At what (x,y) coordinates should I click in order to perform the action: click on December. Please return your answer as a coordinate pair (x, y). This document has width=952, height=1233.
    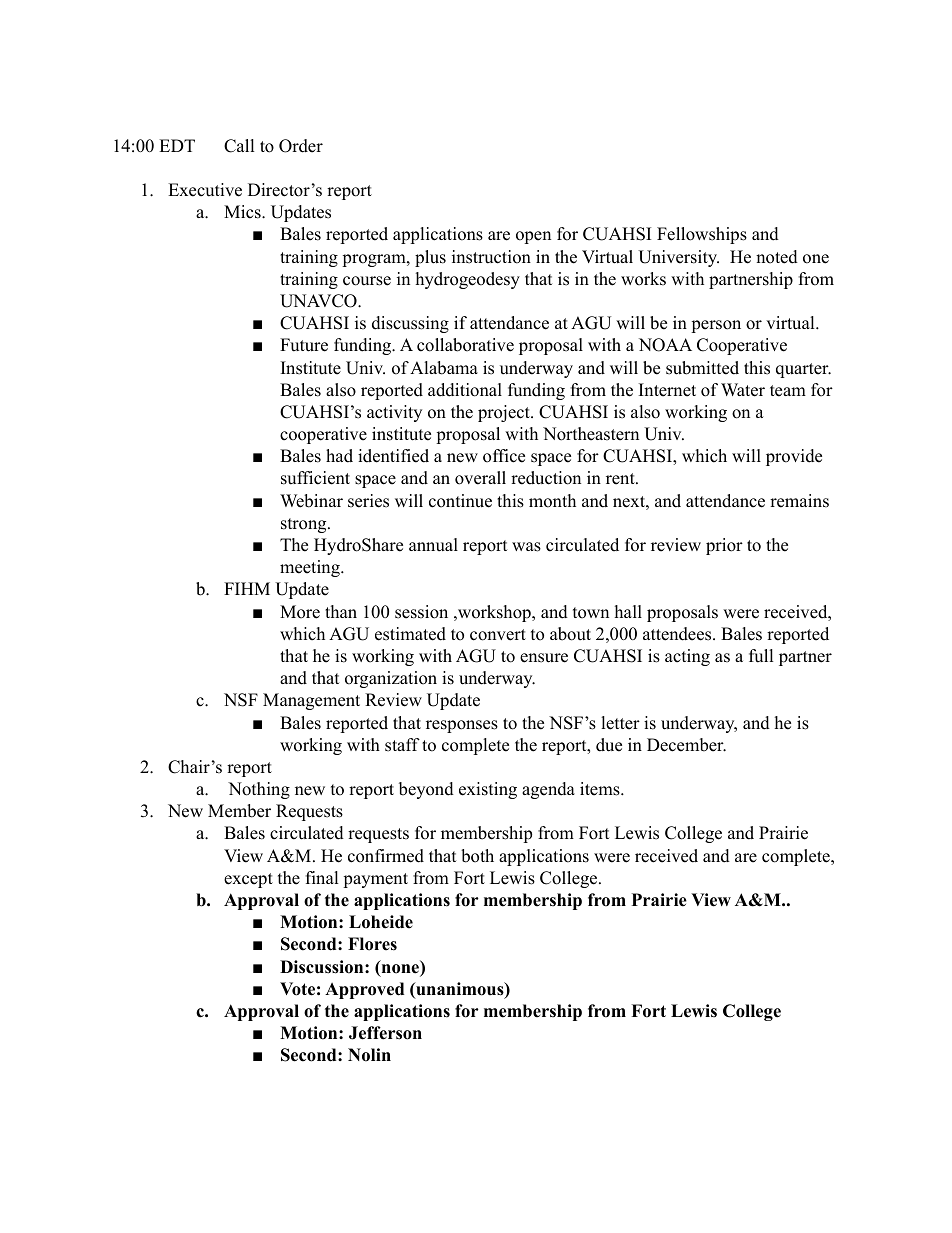
    Looking at the image, I should click on (686, 745).
